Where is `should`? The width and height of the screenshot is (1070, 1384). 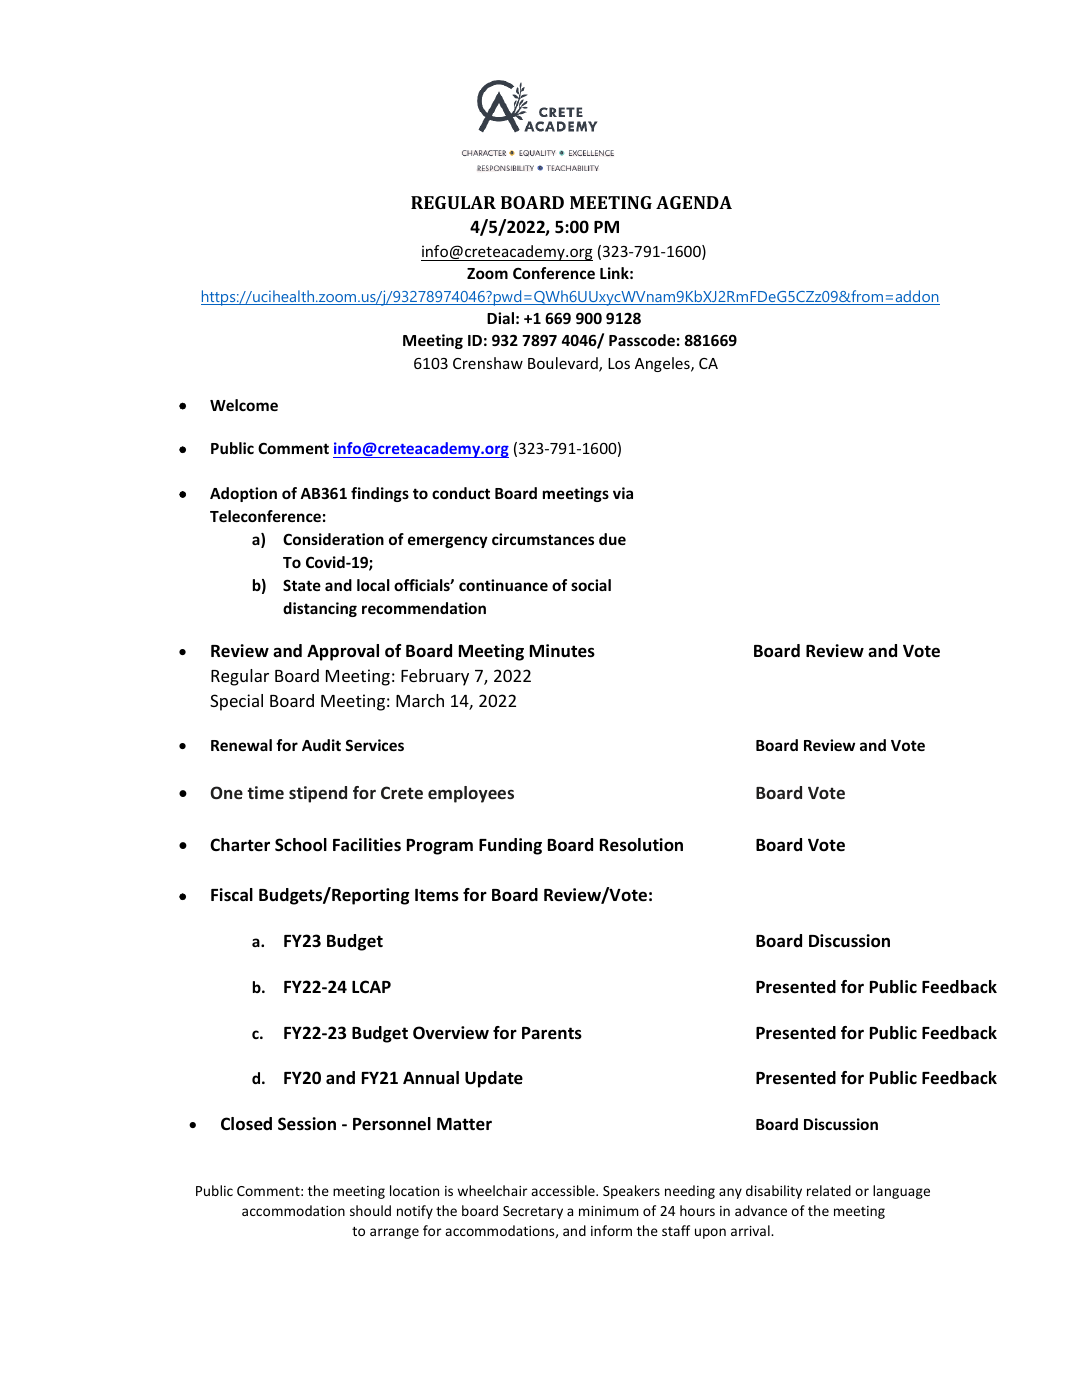 should is located at coordinates (370, 1210).
